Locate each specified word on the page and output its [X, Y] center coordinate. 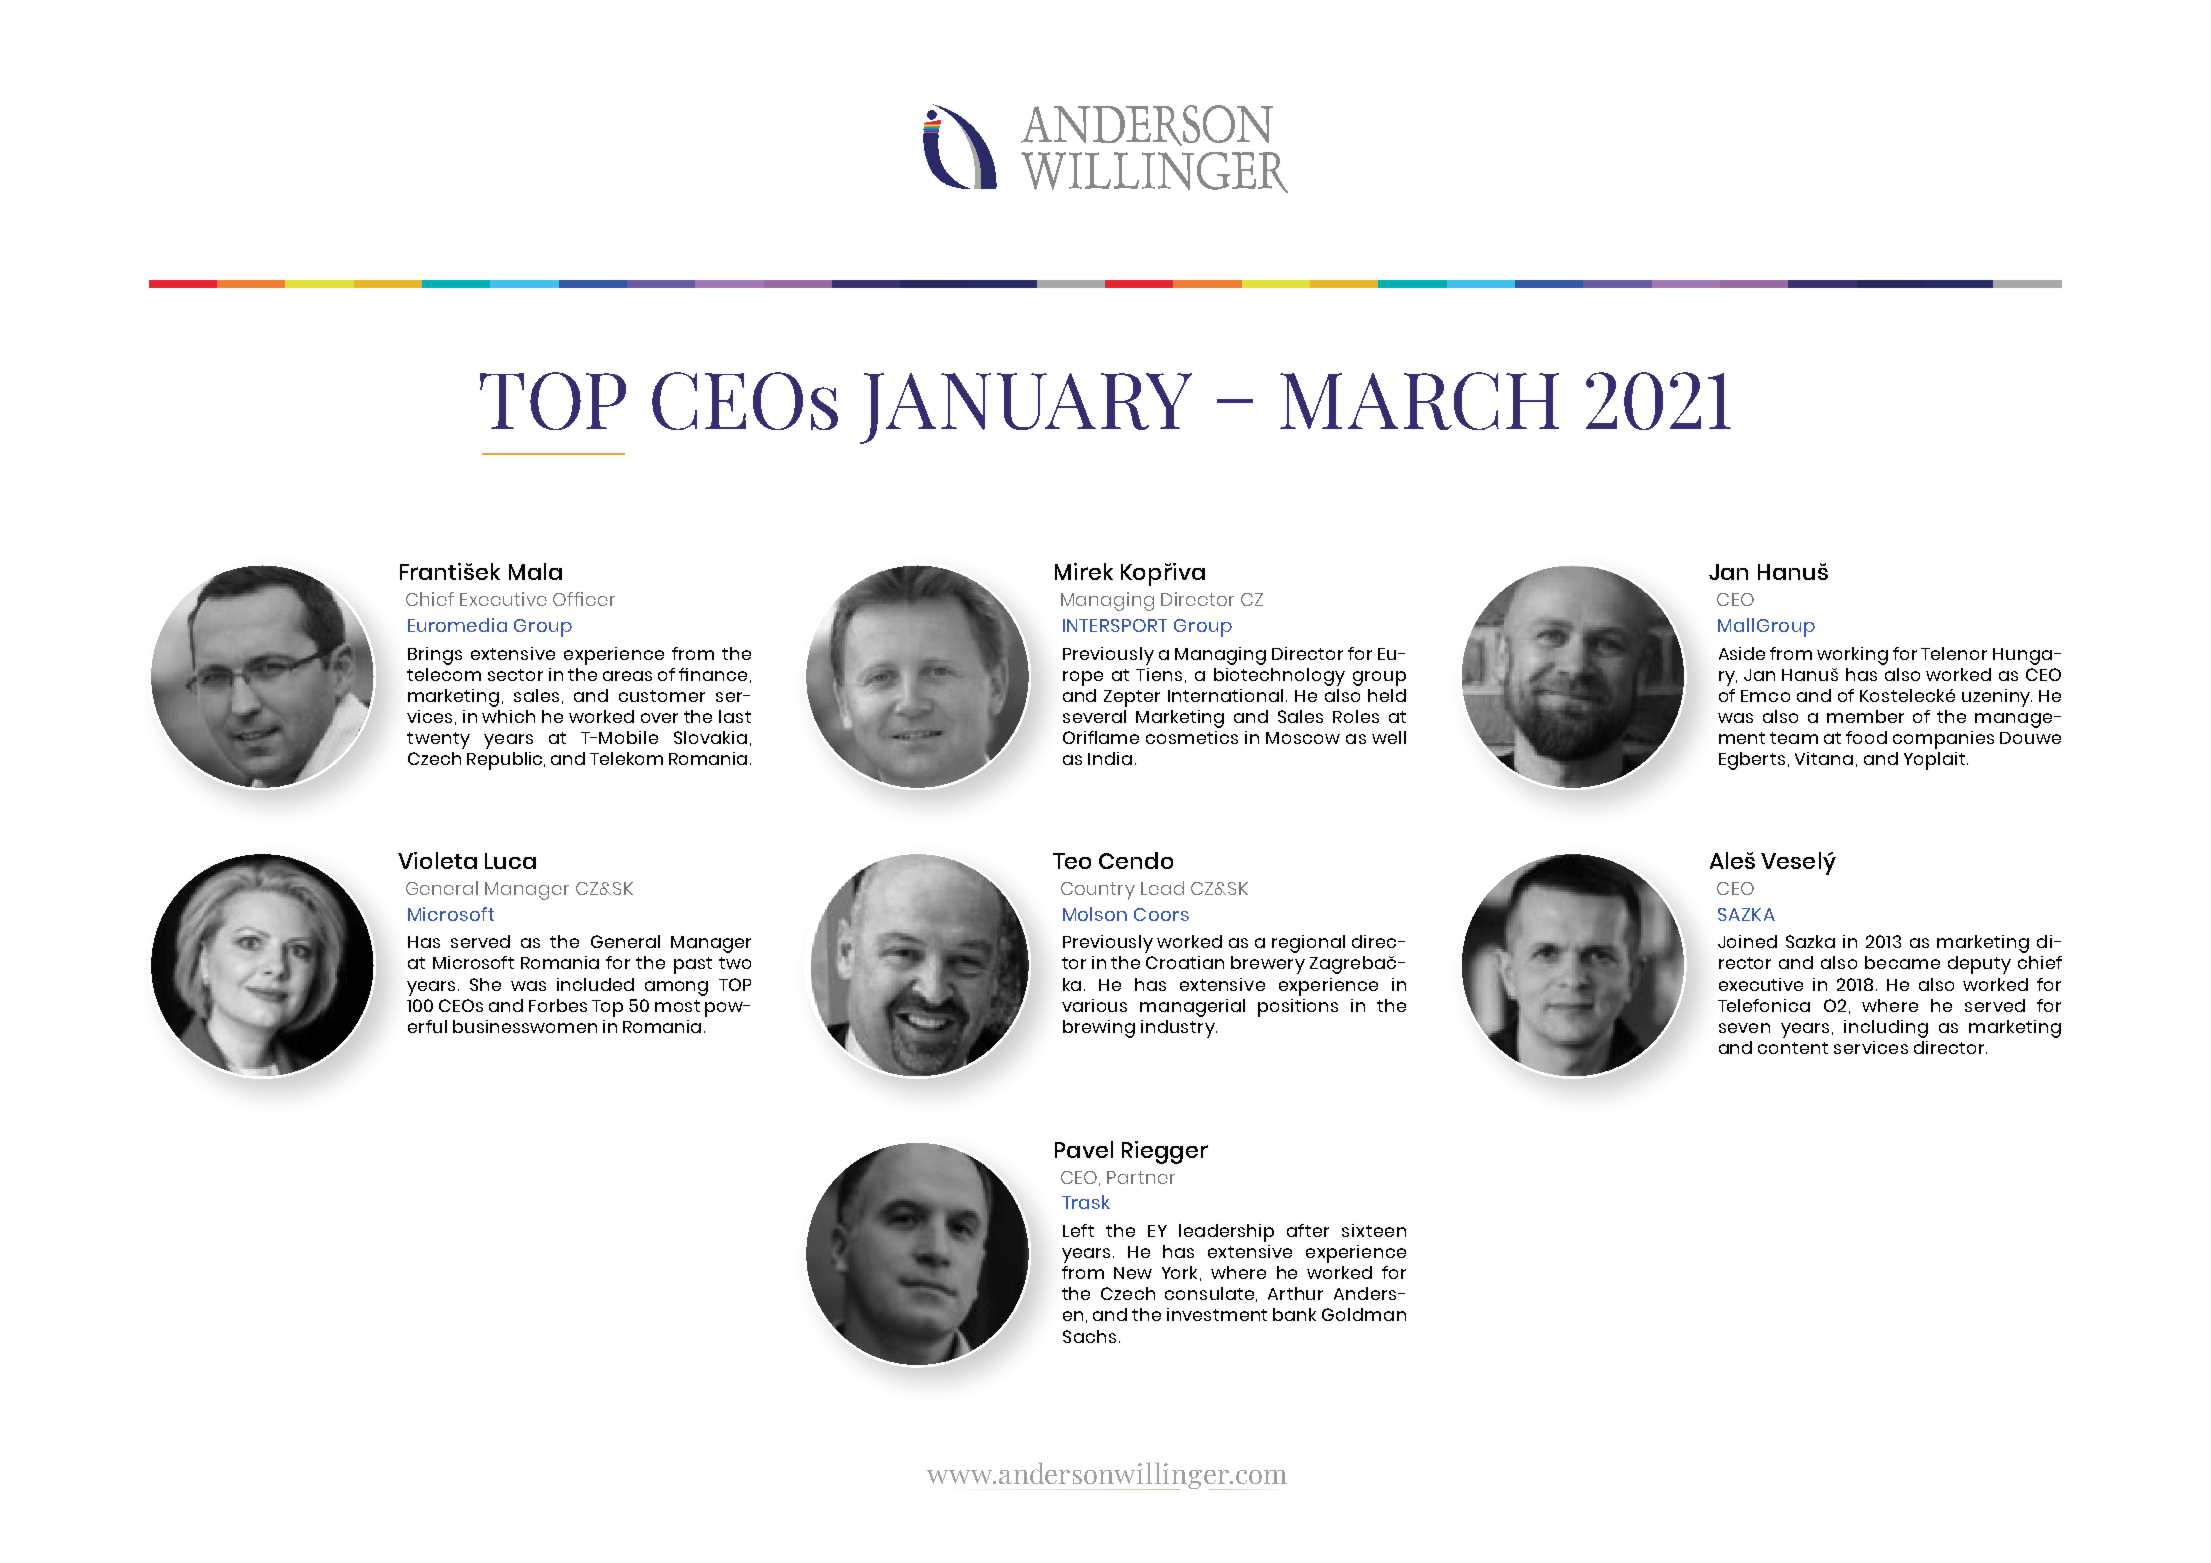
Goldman [1364, 1314]
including [1886, 1029]
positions [1298, 1008]
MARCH [1419, 401]
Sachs [1089, 1336]
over [659, 718]
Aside [1742, 653]
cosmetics [1192, 737]
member [1865, 716]
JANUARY [1026, 408]
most [677, 1006]
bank [1294, 1314]
